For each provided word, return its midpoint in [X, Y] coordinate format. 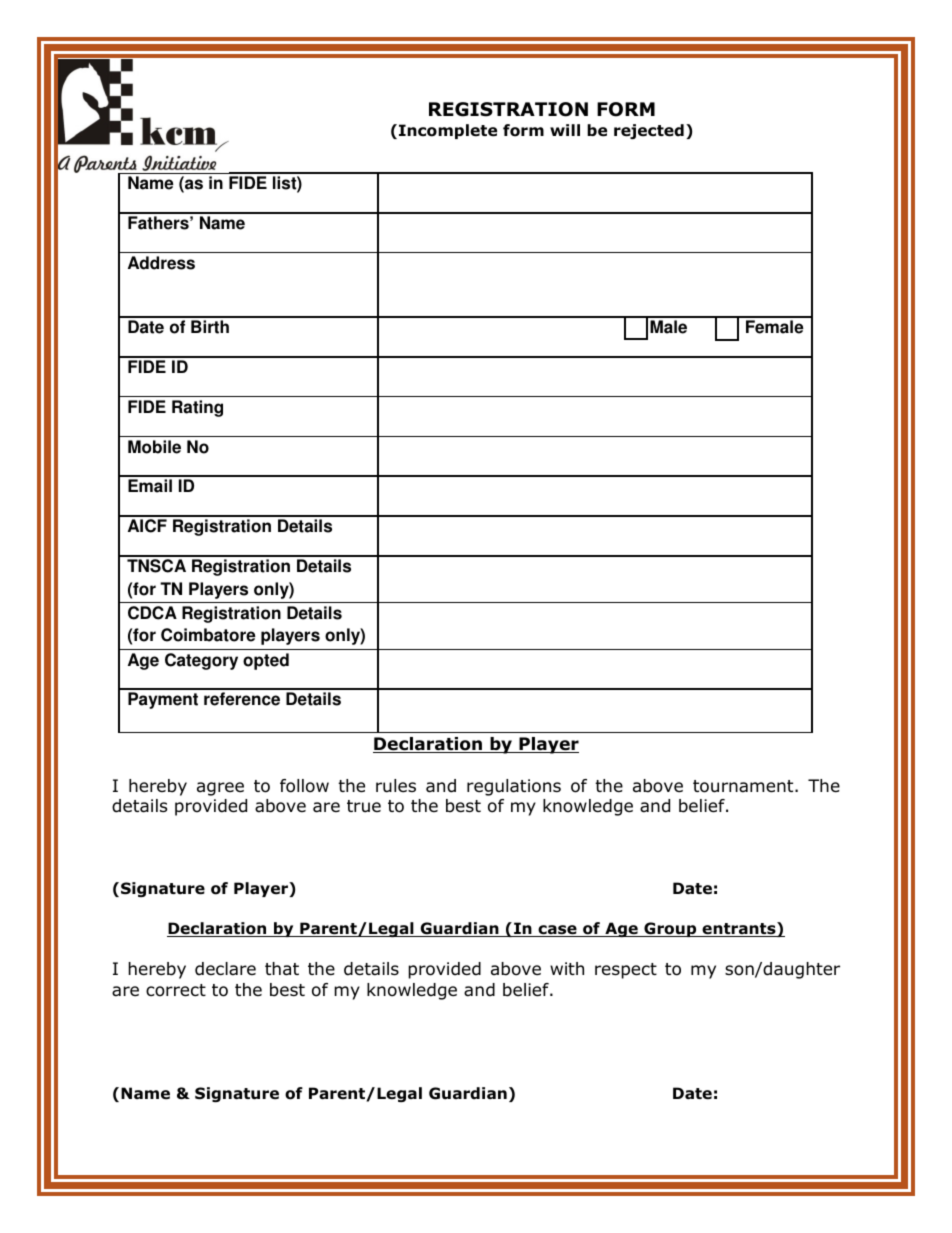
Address [161, 263]
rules [396, 786]
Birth [210, 327]
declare [225, 969]
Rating [197, 408]
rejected [649, 131]
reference [242, 699]
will [565, 130]
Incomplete [448, 131]
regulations [514, 787]
